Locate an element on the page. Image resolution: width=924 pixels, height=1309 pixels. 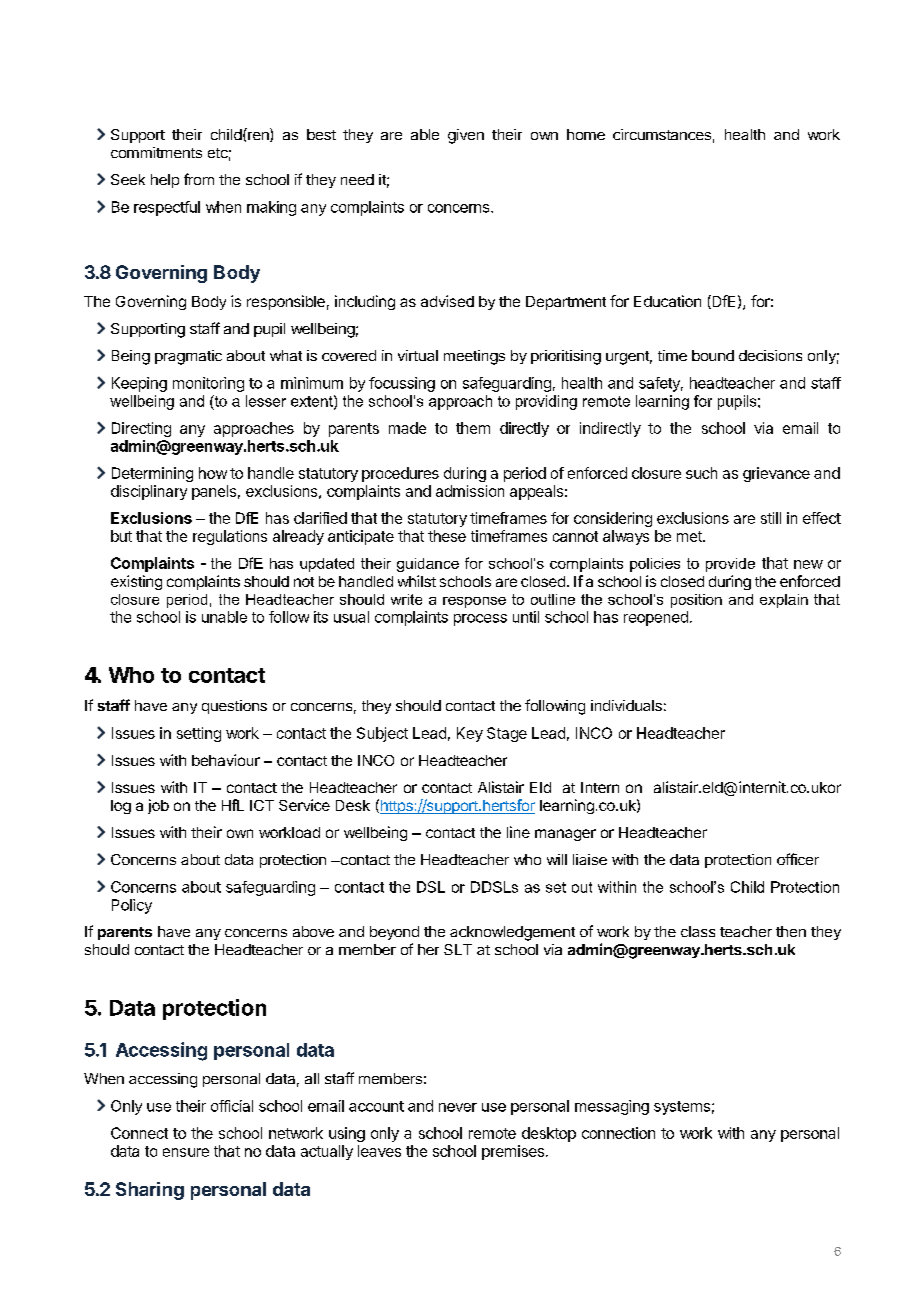
premises is located at coordinates (513, 1152).
